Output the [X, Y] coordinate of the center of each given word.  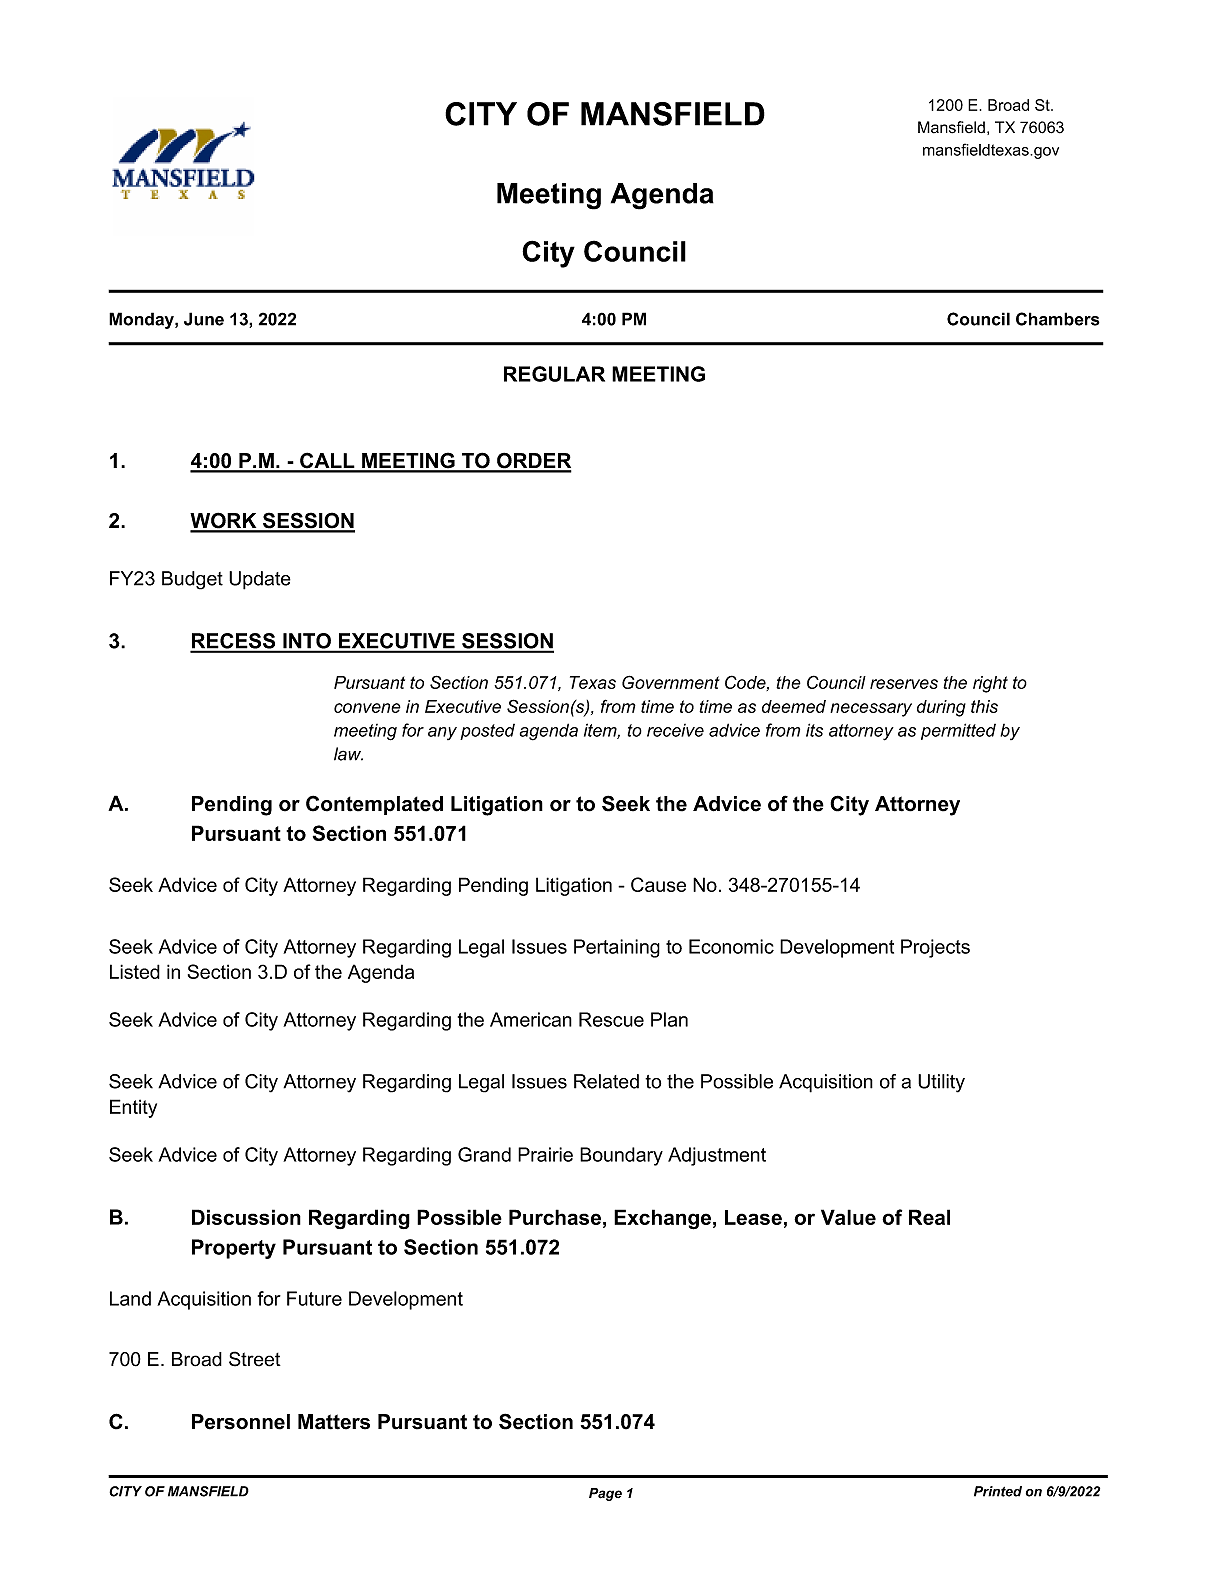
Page [605, 1494]
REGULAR [554, 374]
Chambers [1058, 319]
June [204, 319]
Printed [998, 1491]
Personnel [241, 1422]
